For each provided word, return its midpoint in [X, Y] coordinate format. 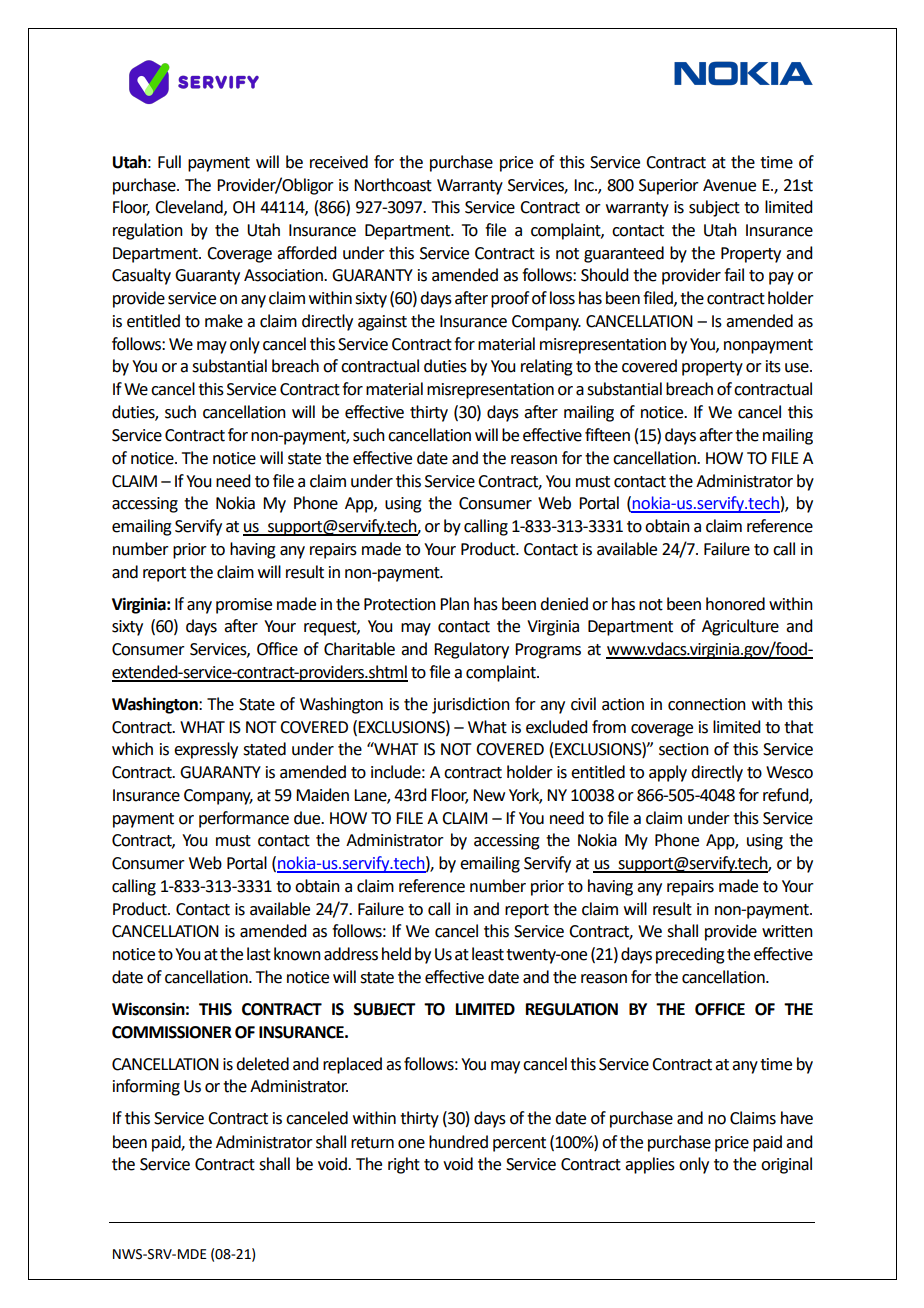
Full [169, 162]
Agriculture [740, 627]
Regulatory [471, 650]
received [339, 162]
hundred [458, 1142]
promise [244, 606]
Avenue [729, 185]
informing [146, 1087]
